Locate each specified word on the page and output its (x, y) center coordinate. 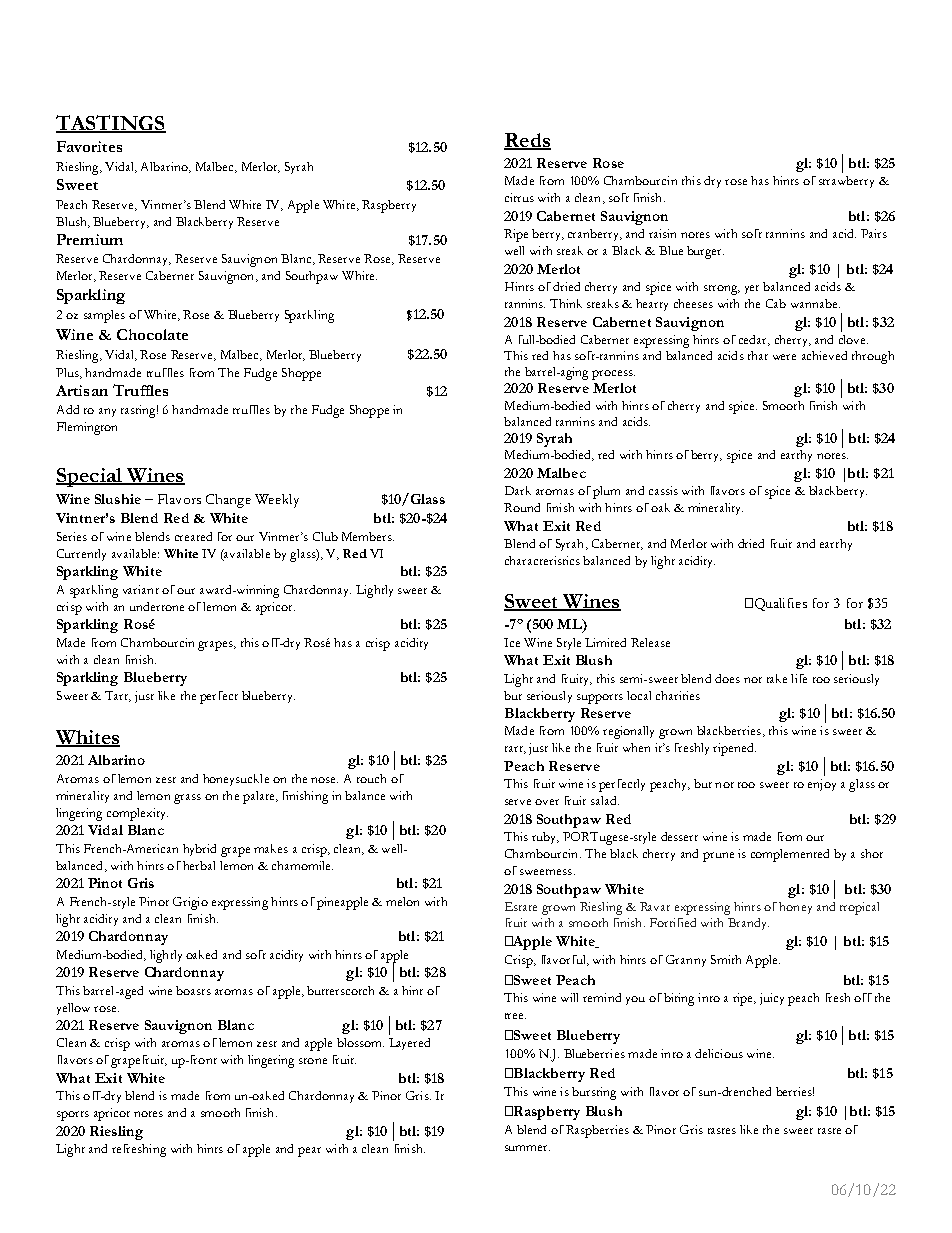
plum (606, 492)
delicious (719, 1053)
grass (187, 799)
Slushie (118, 499)
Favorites (89, 146)
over (547, 802)
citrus (519, 197)
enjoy (822, 785)
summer (527, 1148)
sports (73, 1116)
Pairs (874, 233)
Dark (518, 490)
